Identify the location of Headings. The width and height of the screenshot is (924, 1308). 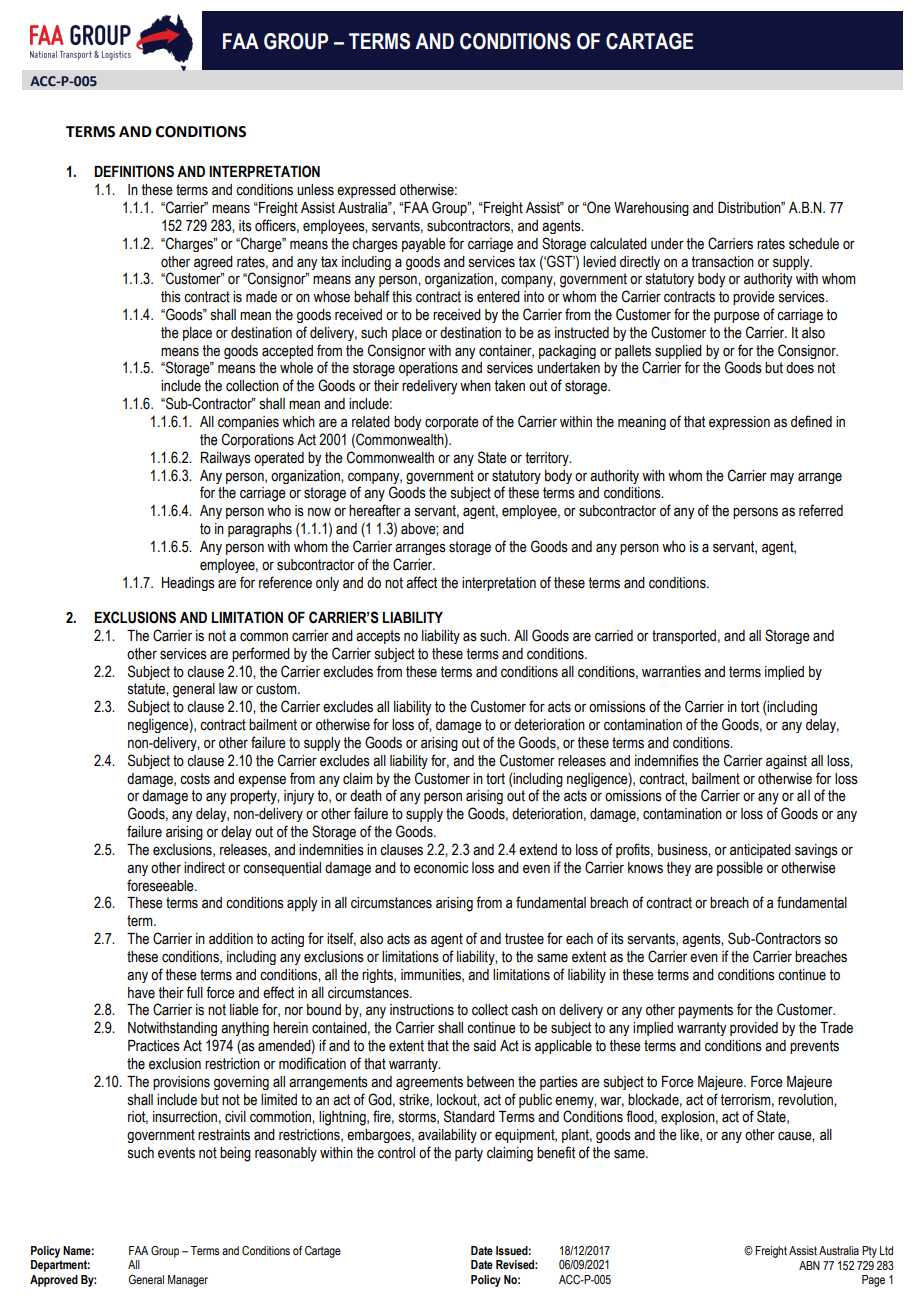
(188, 584).
